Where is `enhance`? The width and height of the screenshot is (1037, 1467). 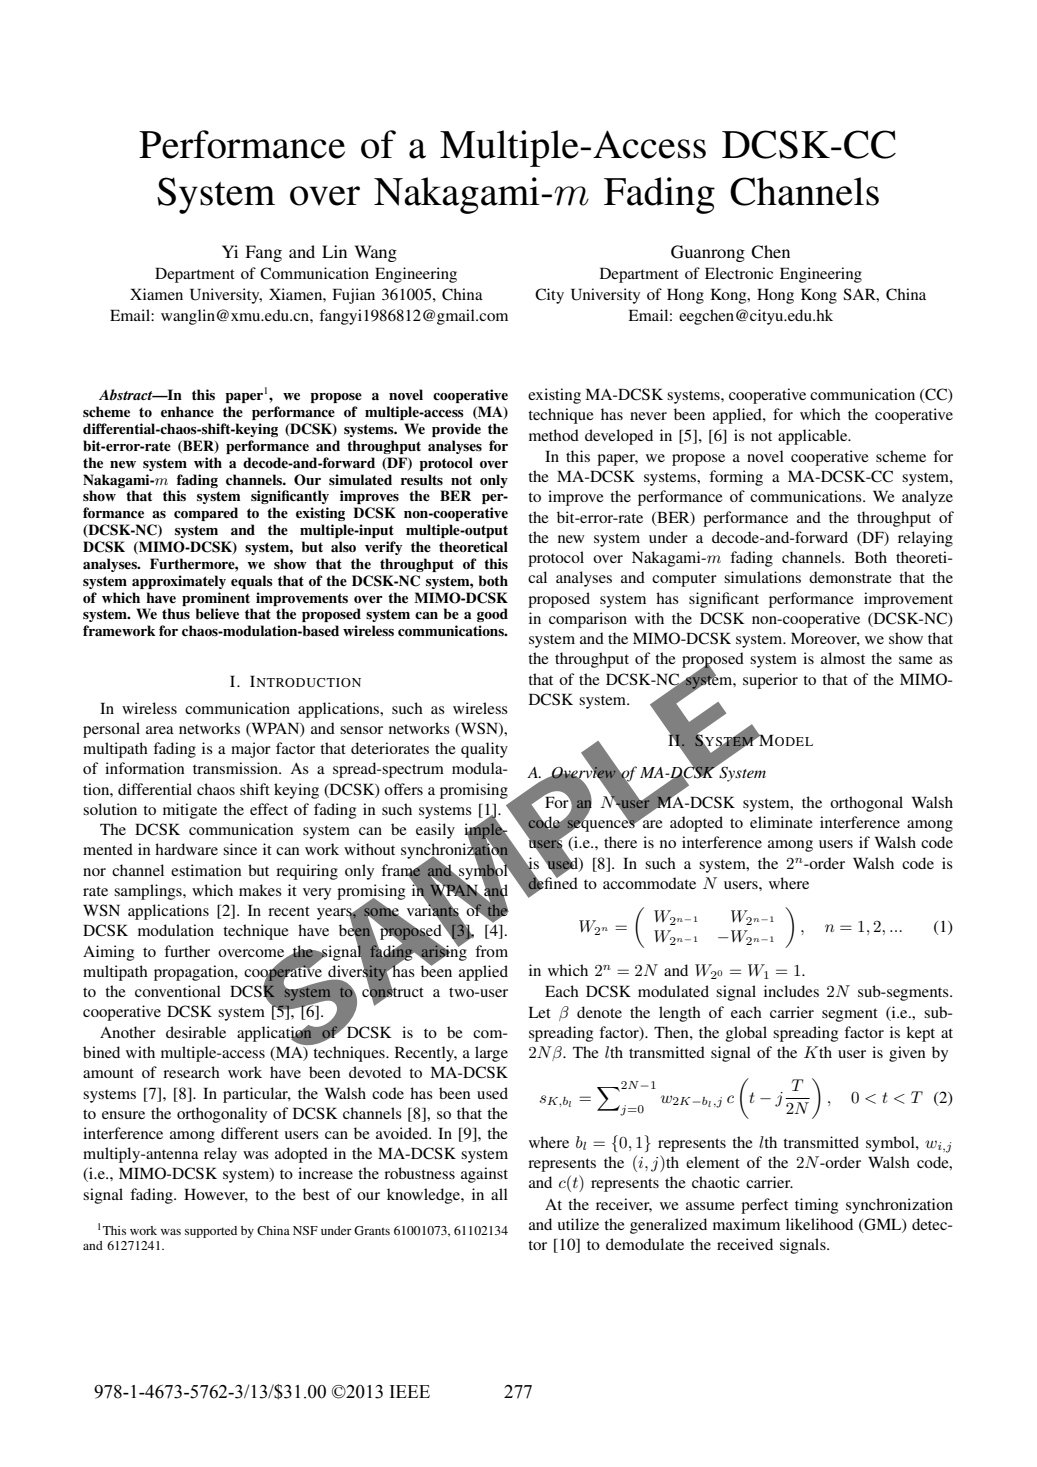
enhance is located at coordinates (187, 411).
